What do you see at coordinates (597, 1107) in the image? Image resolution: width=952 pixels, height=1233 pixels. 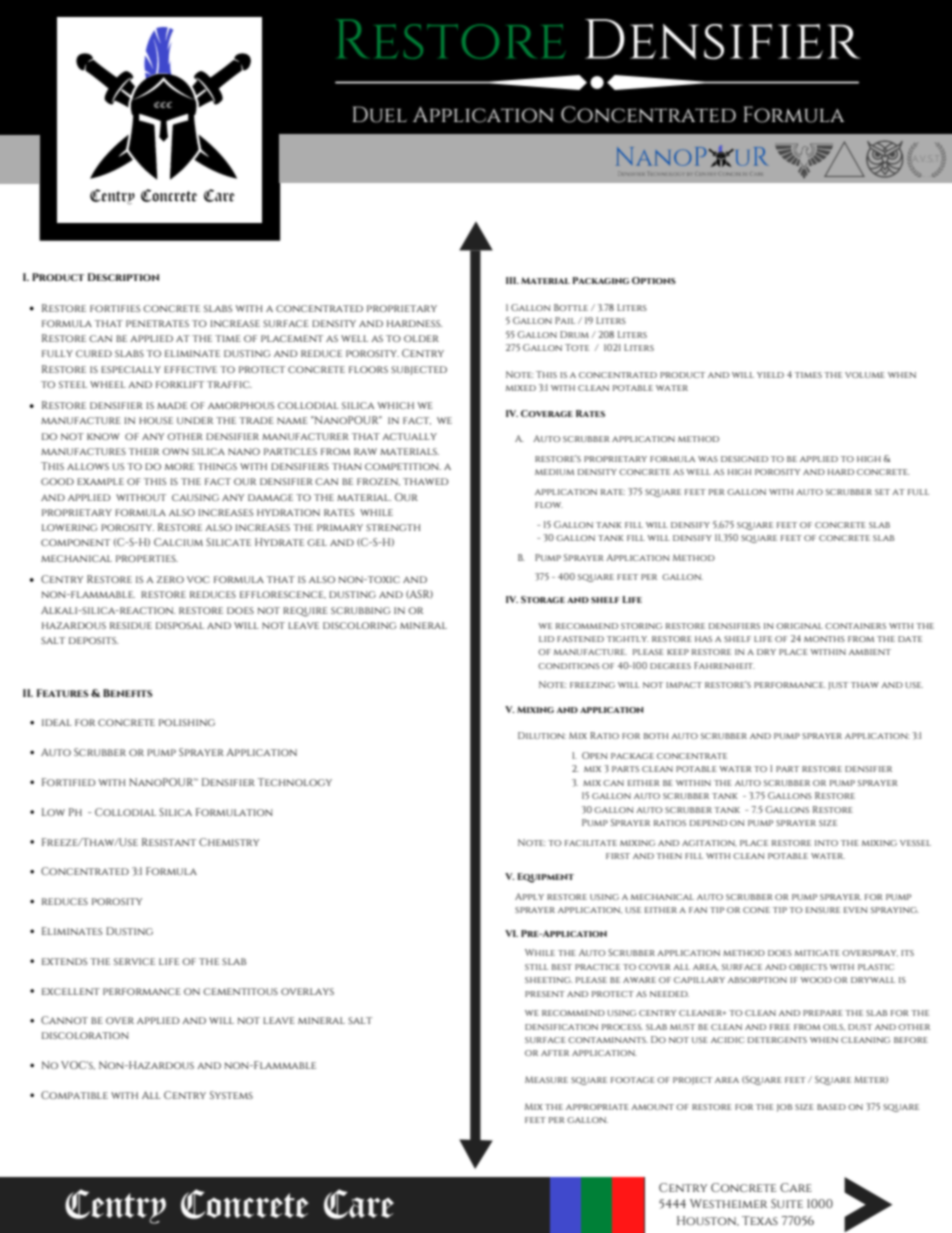 I see `appropriate` at bounding box center [597, 1107].
